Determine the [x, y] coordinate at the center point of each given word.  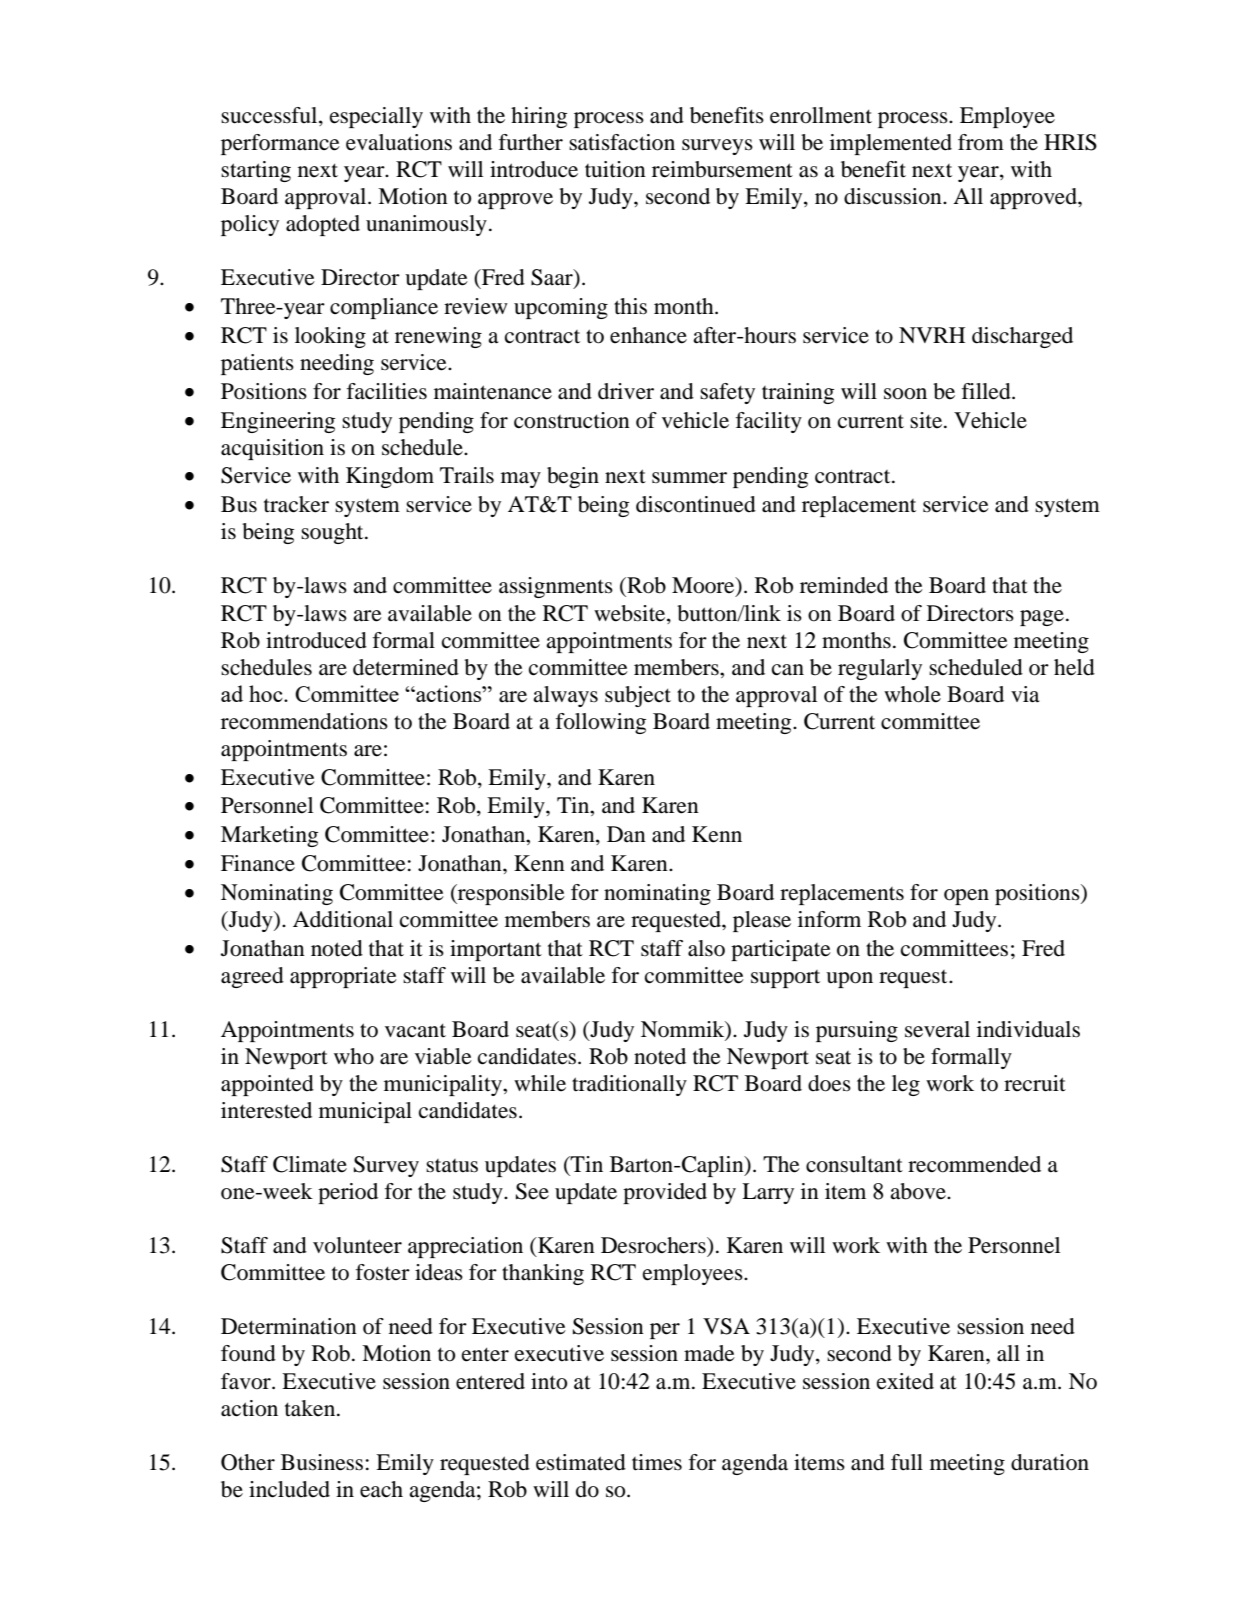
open [966, 897]
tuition [615, 169]
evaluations [399, 142]
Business [322, 1462]
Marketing [269, 836]
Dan [626, 834]
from [981, 142]
